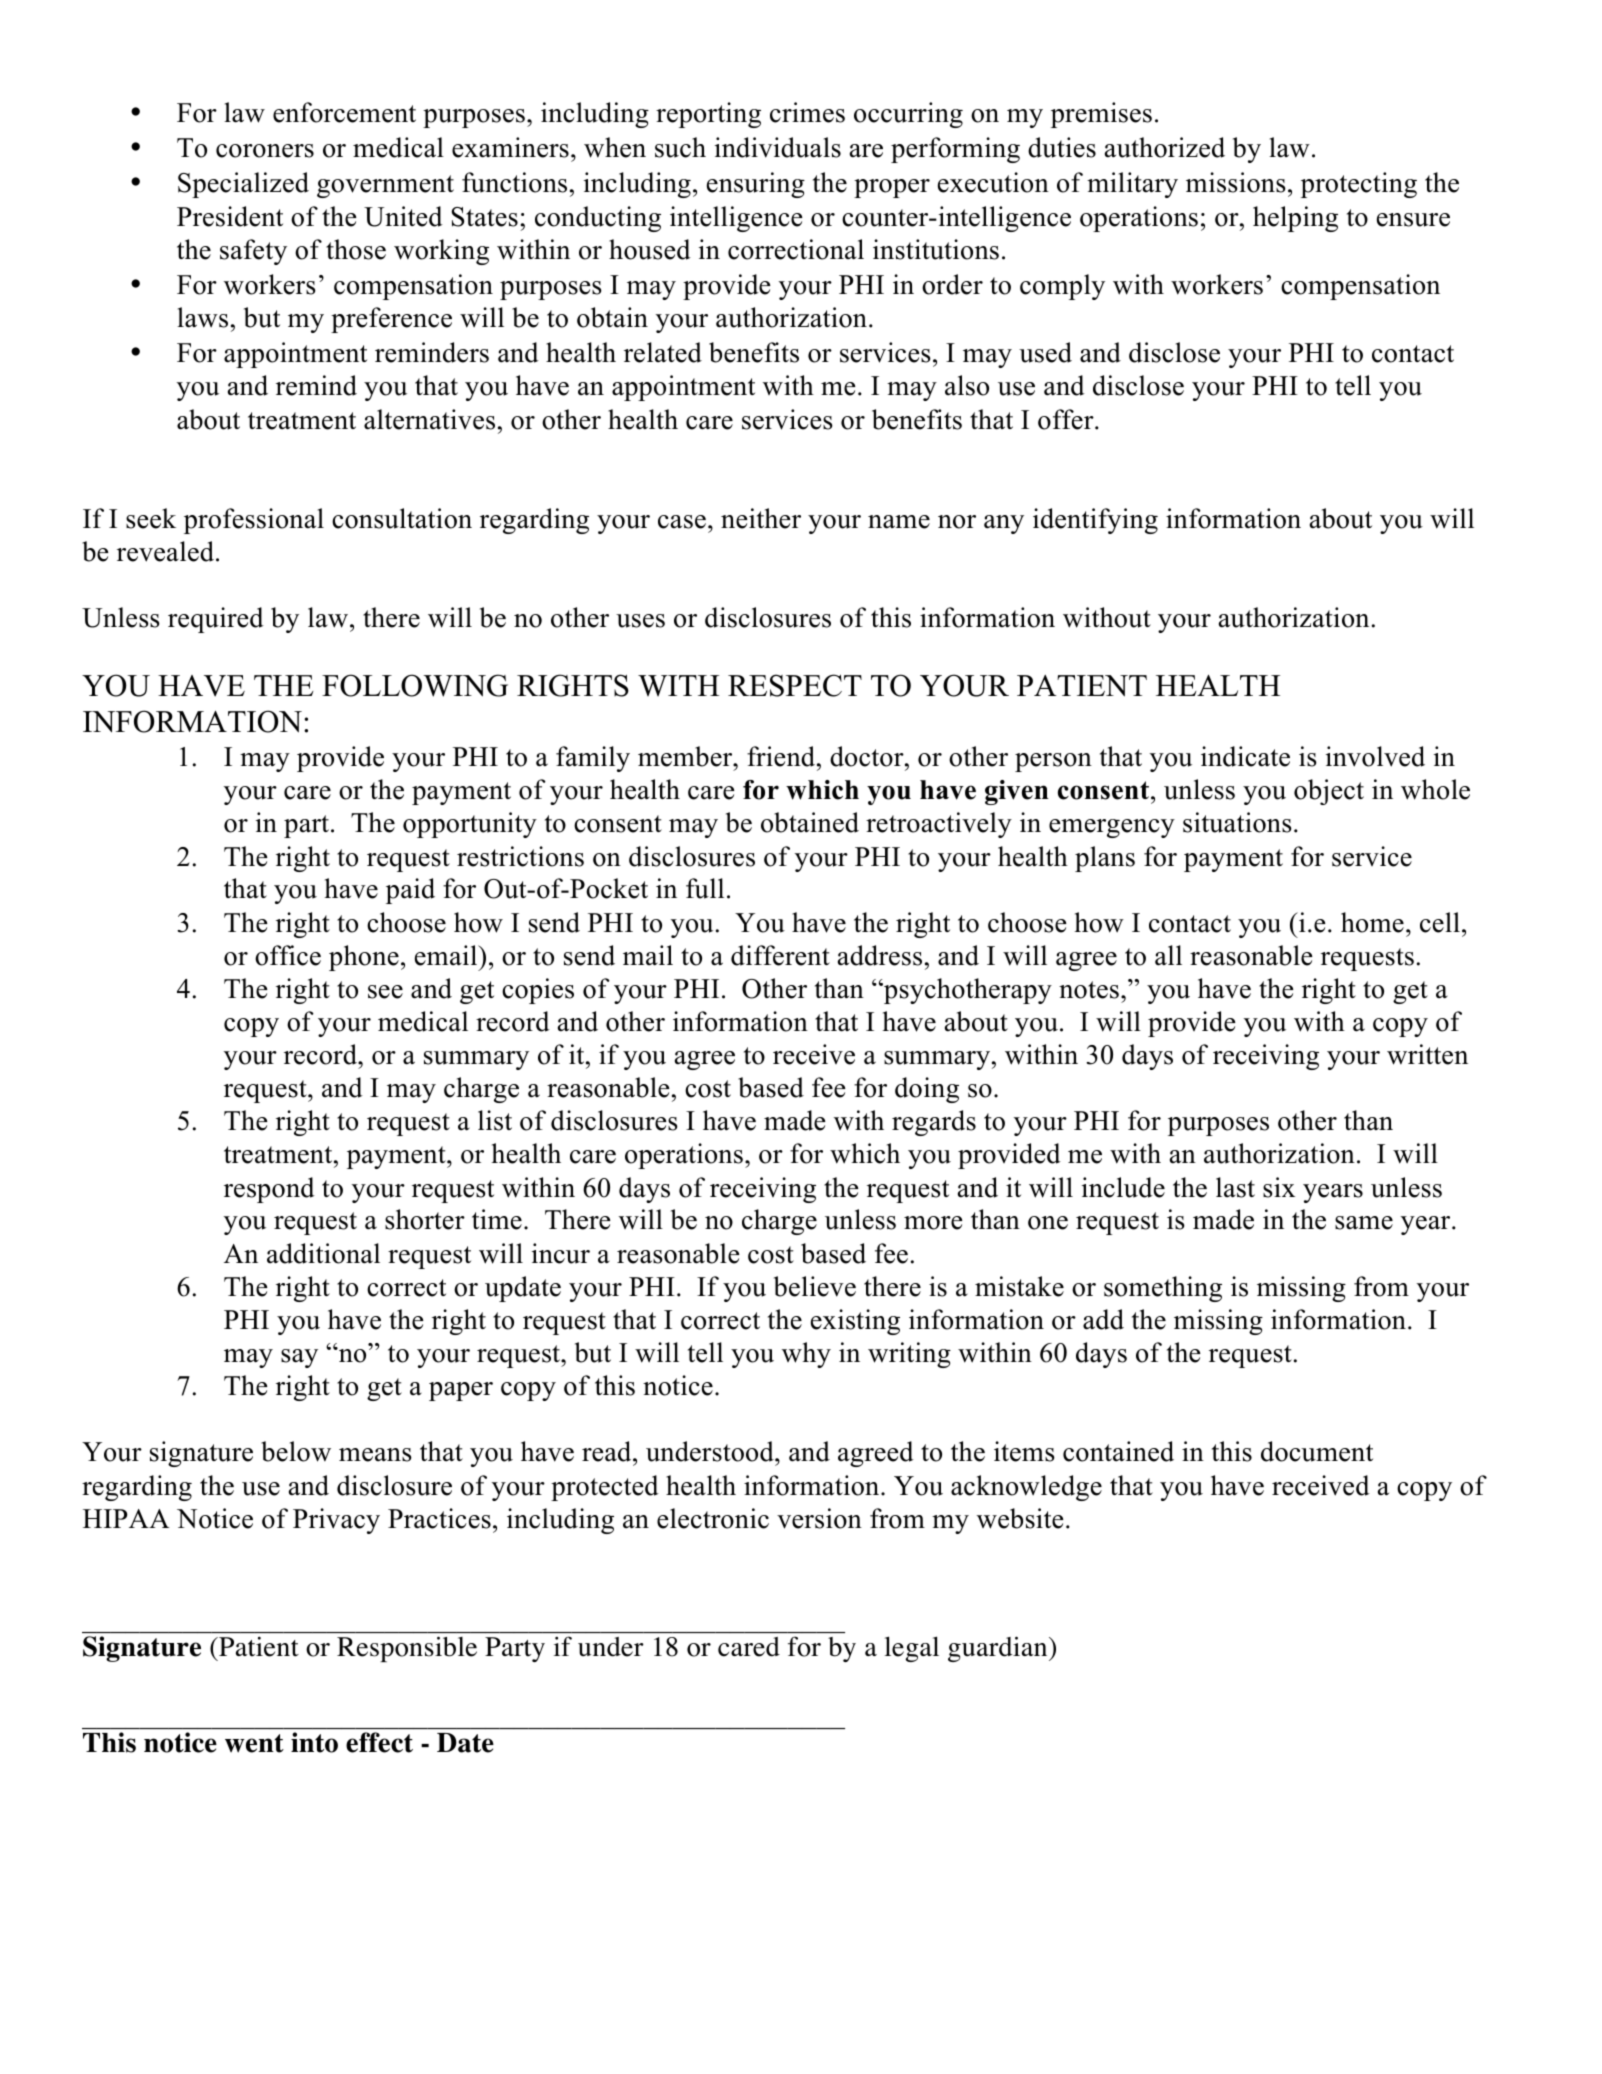 This page has width=1602, height=2074. Describe the element at coordinates (1236, 182) in the page. I see `missions` at that location.
